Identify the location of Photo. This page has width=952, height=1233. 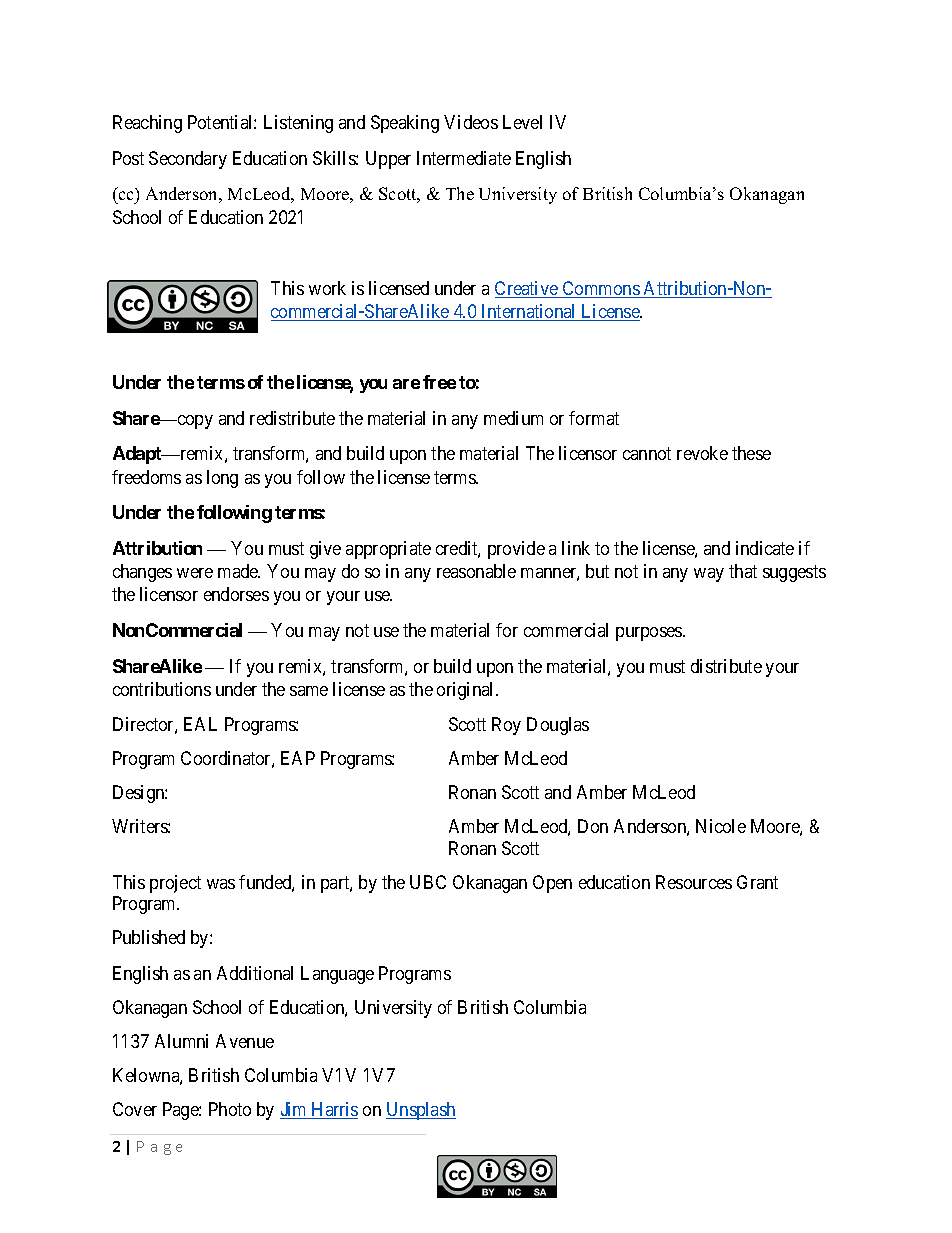
(230, 1109).
